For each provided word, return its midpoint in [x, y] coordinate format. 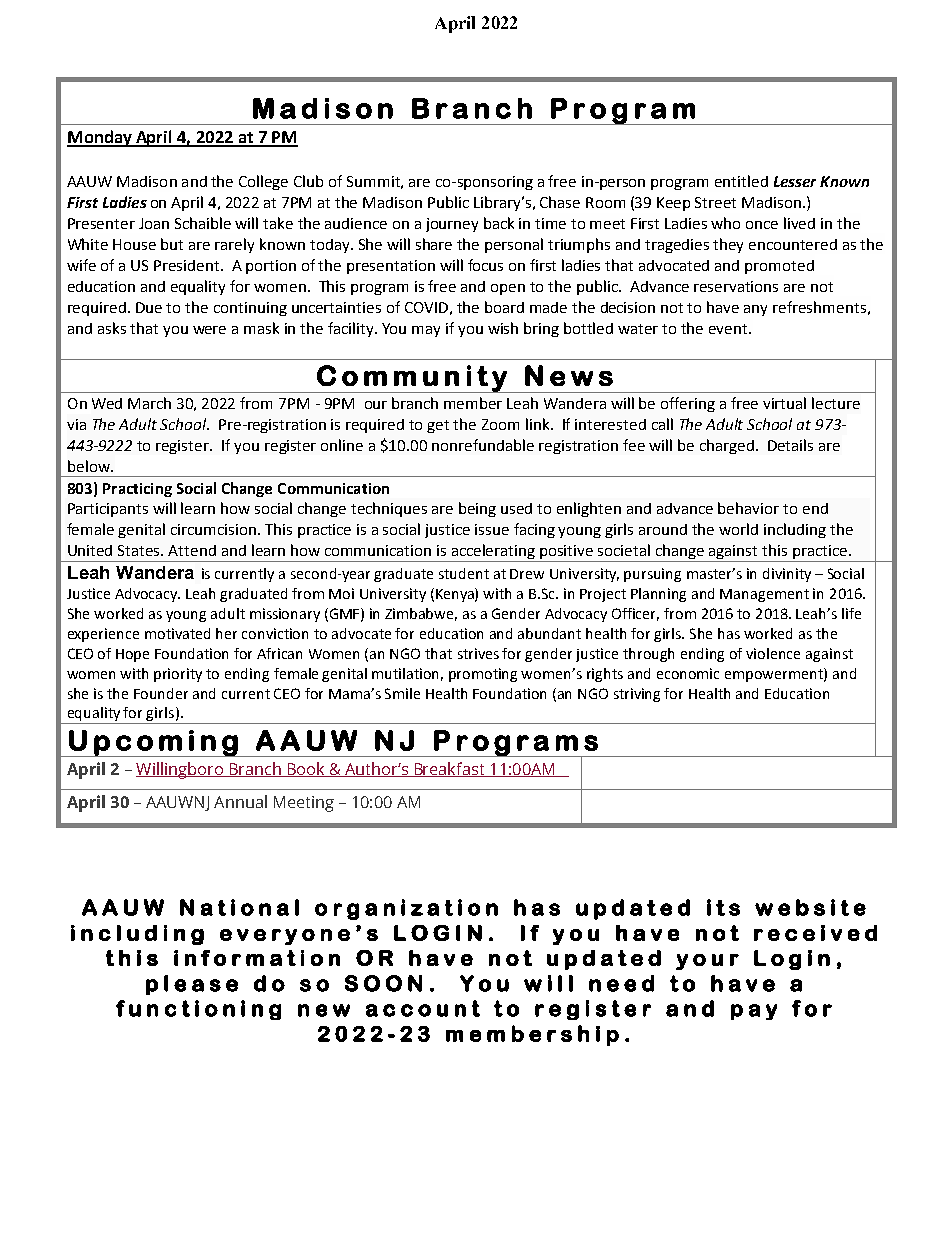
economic [688, 673]
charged [728, 446]
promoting [483, 675]
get [438, 426]
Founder [161, 693]
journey [452, 225]
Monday [100, 138]
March [149, 403]
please [192, 985]
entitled [741, 181]
